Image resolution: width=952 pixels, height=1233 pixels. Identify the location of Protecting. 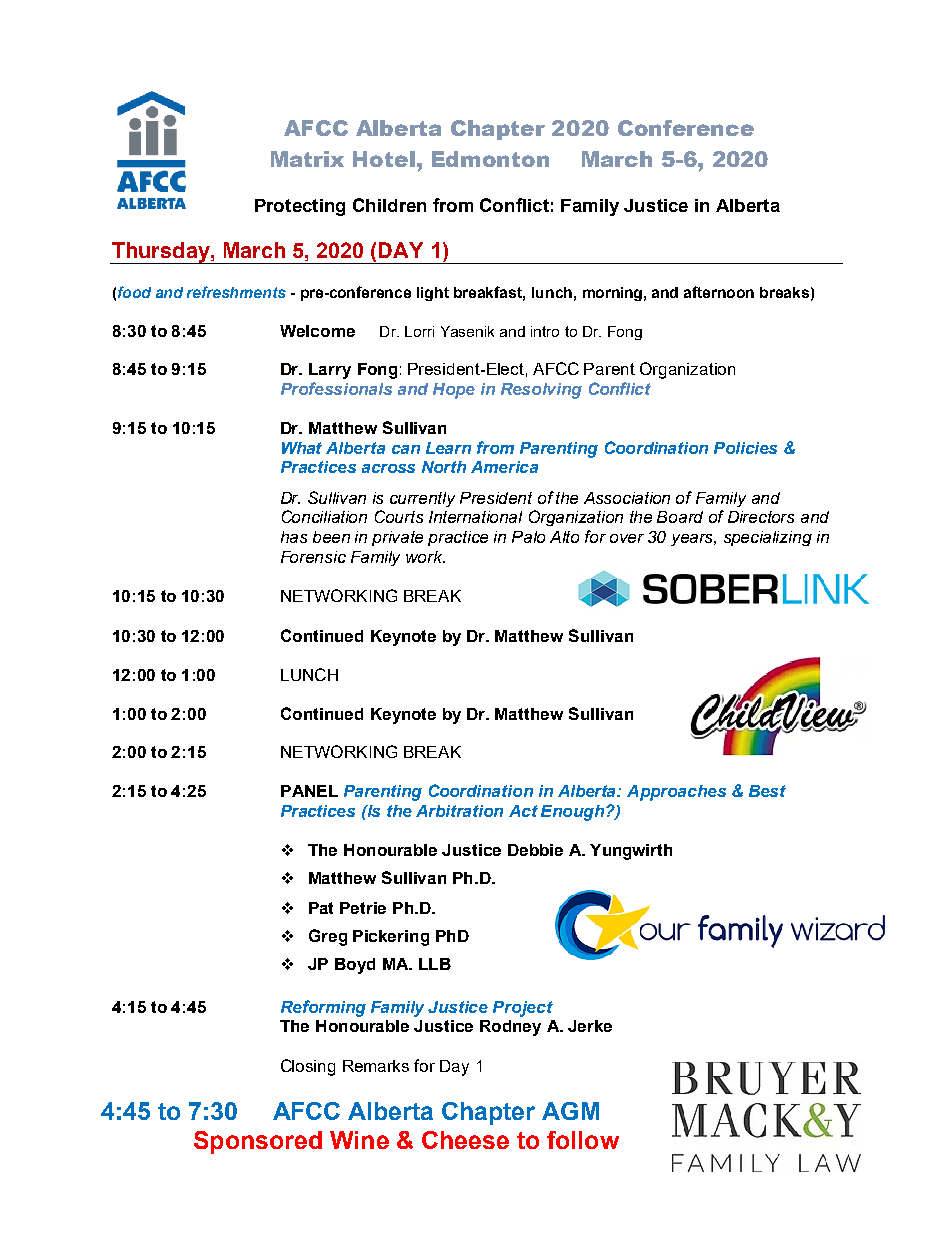
(300, 207).
